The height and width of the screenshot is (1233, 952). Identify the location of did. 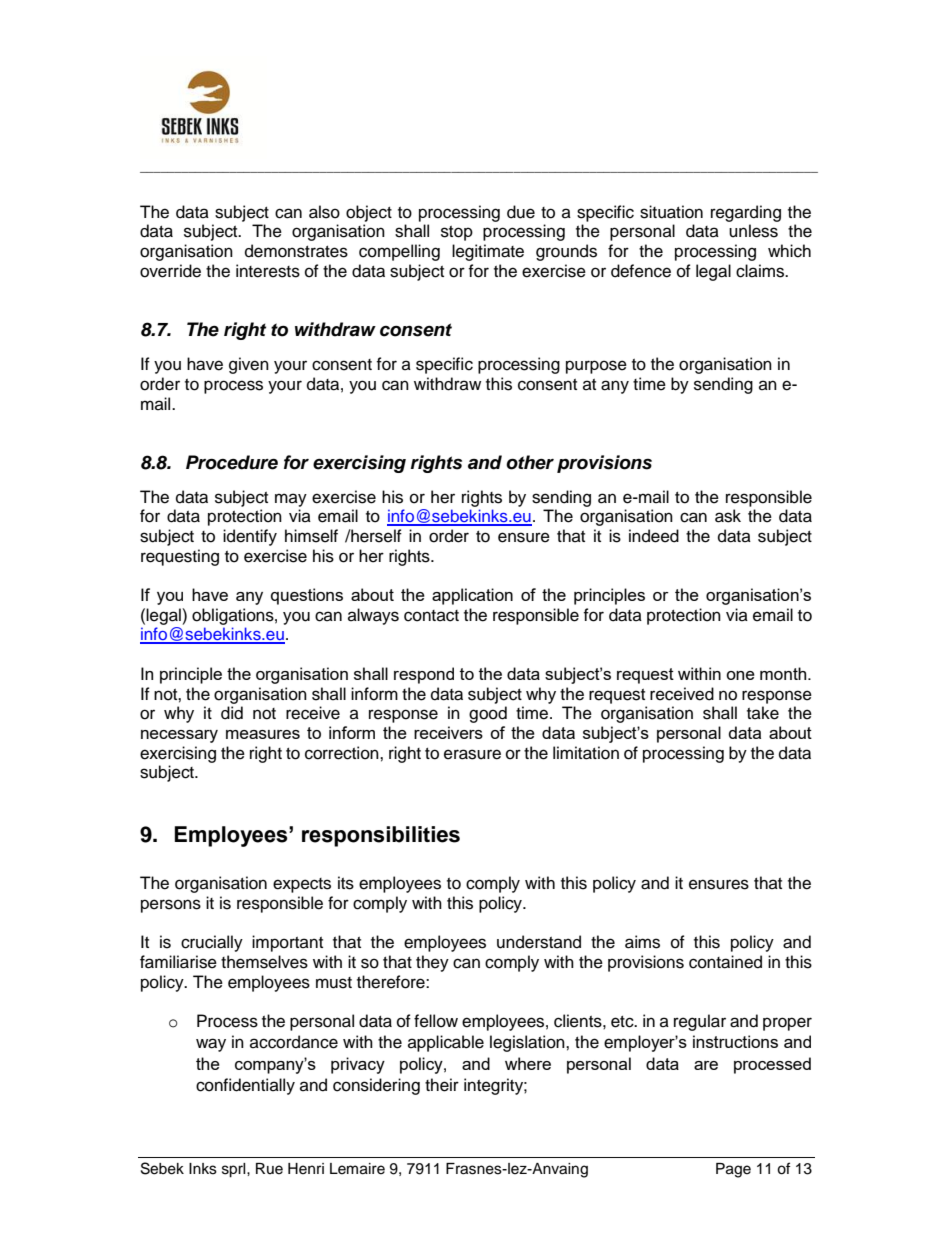
(232, 713).
